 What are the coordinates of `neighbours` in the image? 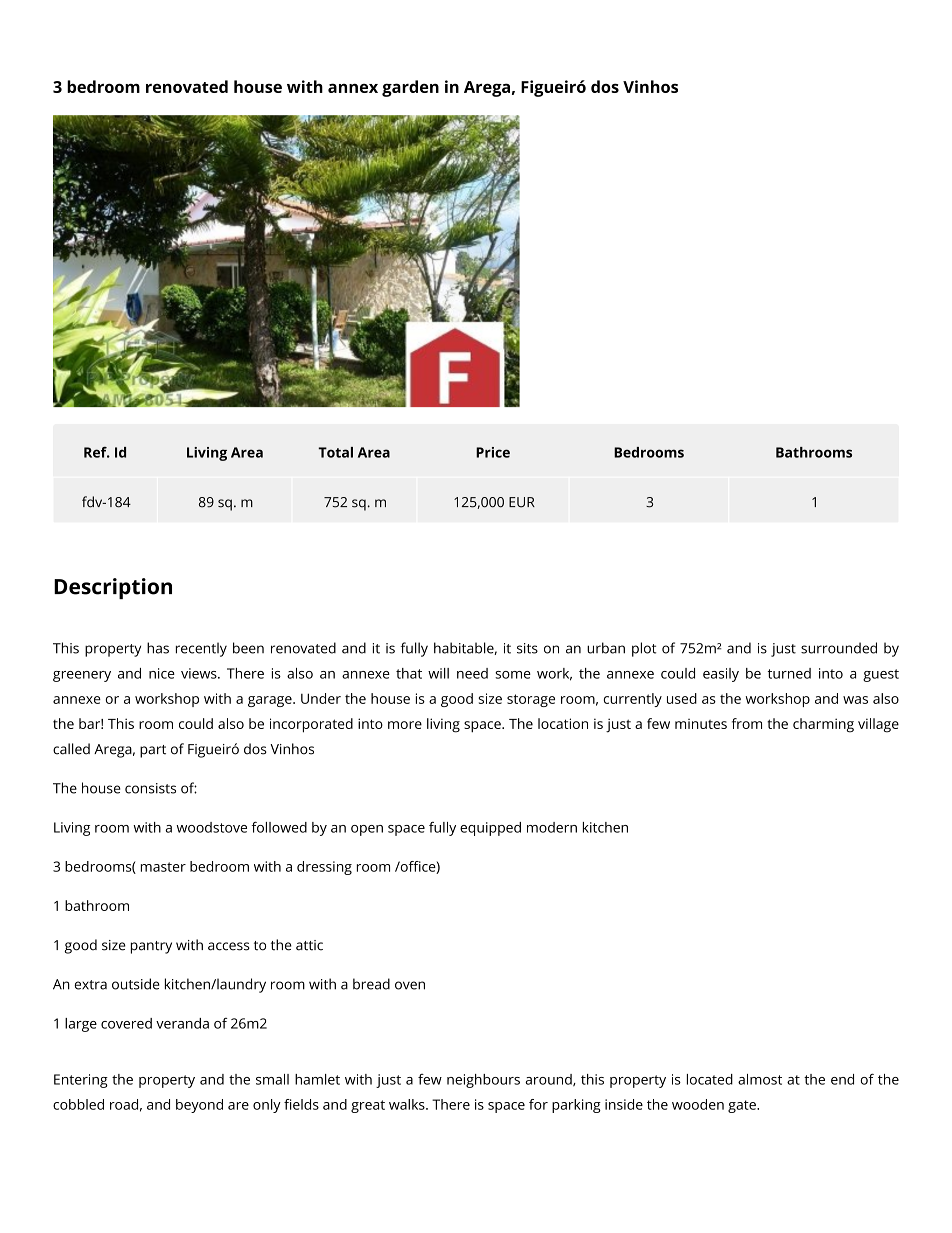 It's located at (483, 1081).
